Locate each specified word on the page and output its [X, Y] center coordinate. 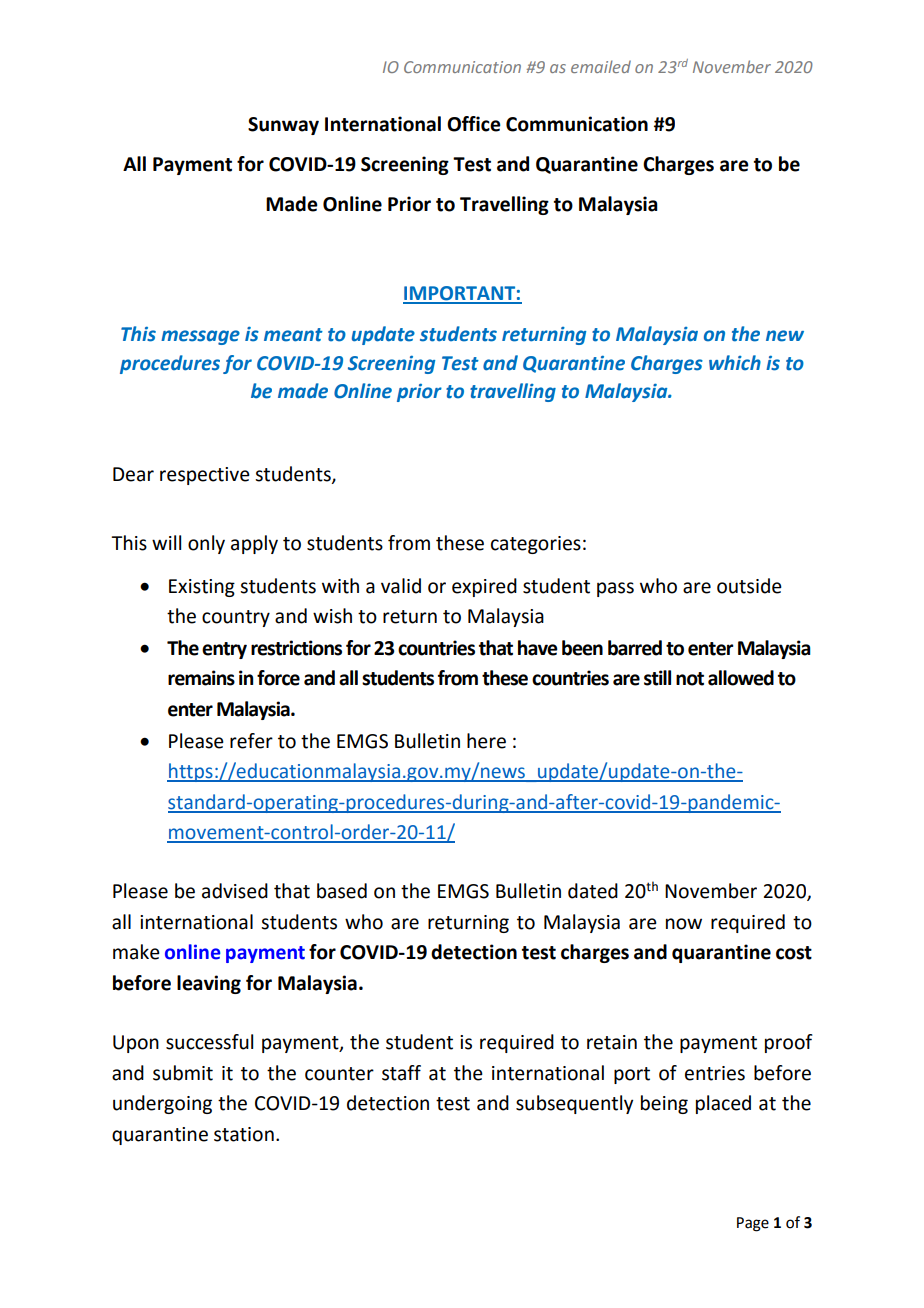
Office [474, 124]
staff [401, 1073]
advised [235, 891]
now [684, 924]
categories [536, 545]
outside [749, 586]
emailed [601, 66]
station [244, 1134]
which [735, 363]
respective [205, 476]
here [486, 741]
